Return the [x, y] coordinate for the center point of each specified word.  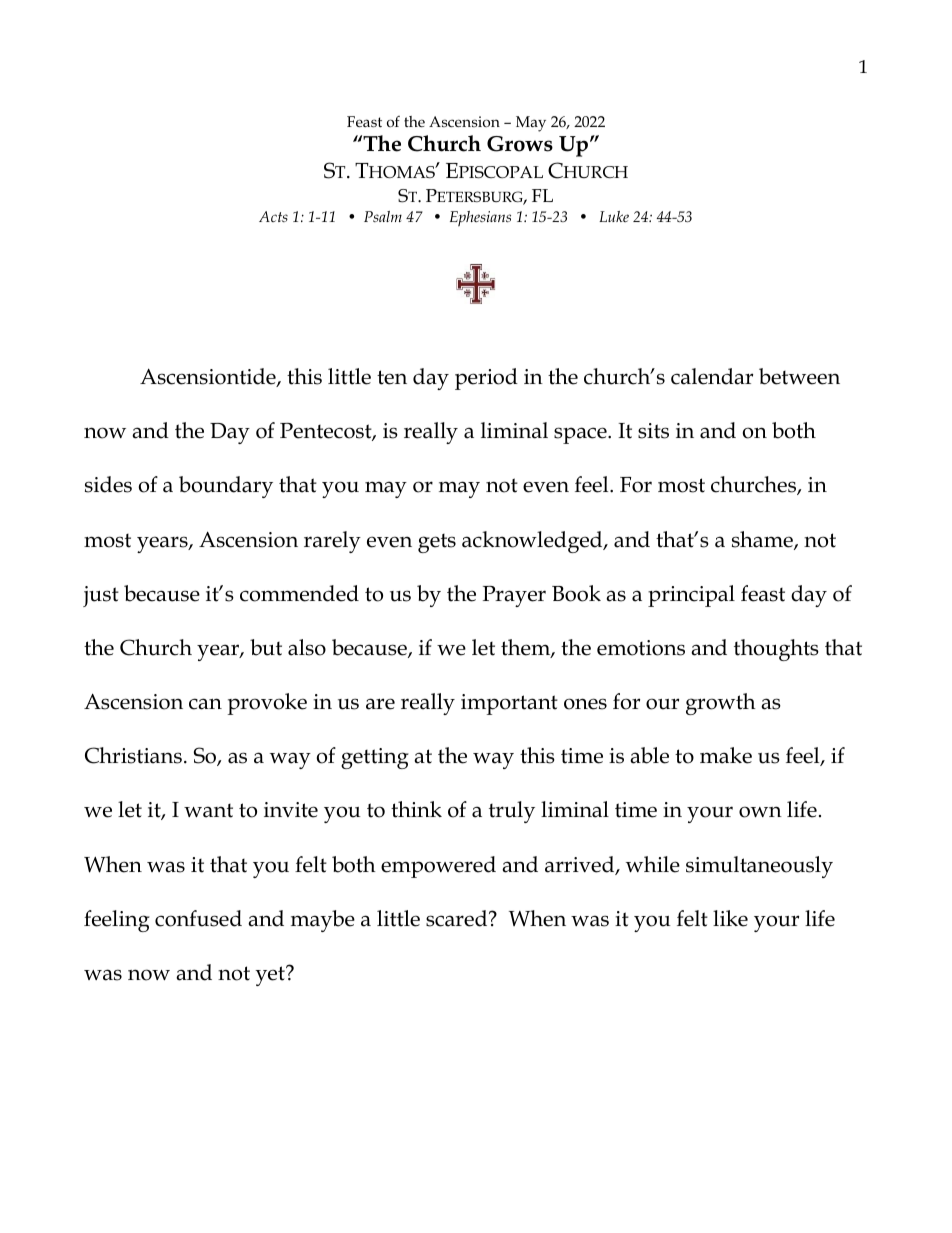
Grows [520, 144]
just [101, 596]
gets [437, 543]
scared [458, 918]
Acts [273, 216]
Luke [614, 216]
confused [198, 918]
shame [763, 540]
